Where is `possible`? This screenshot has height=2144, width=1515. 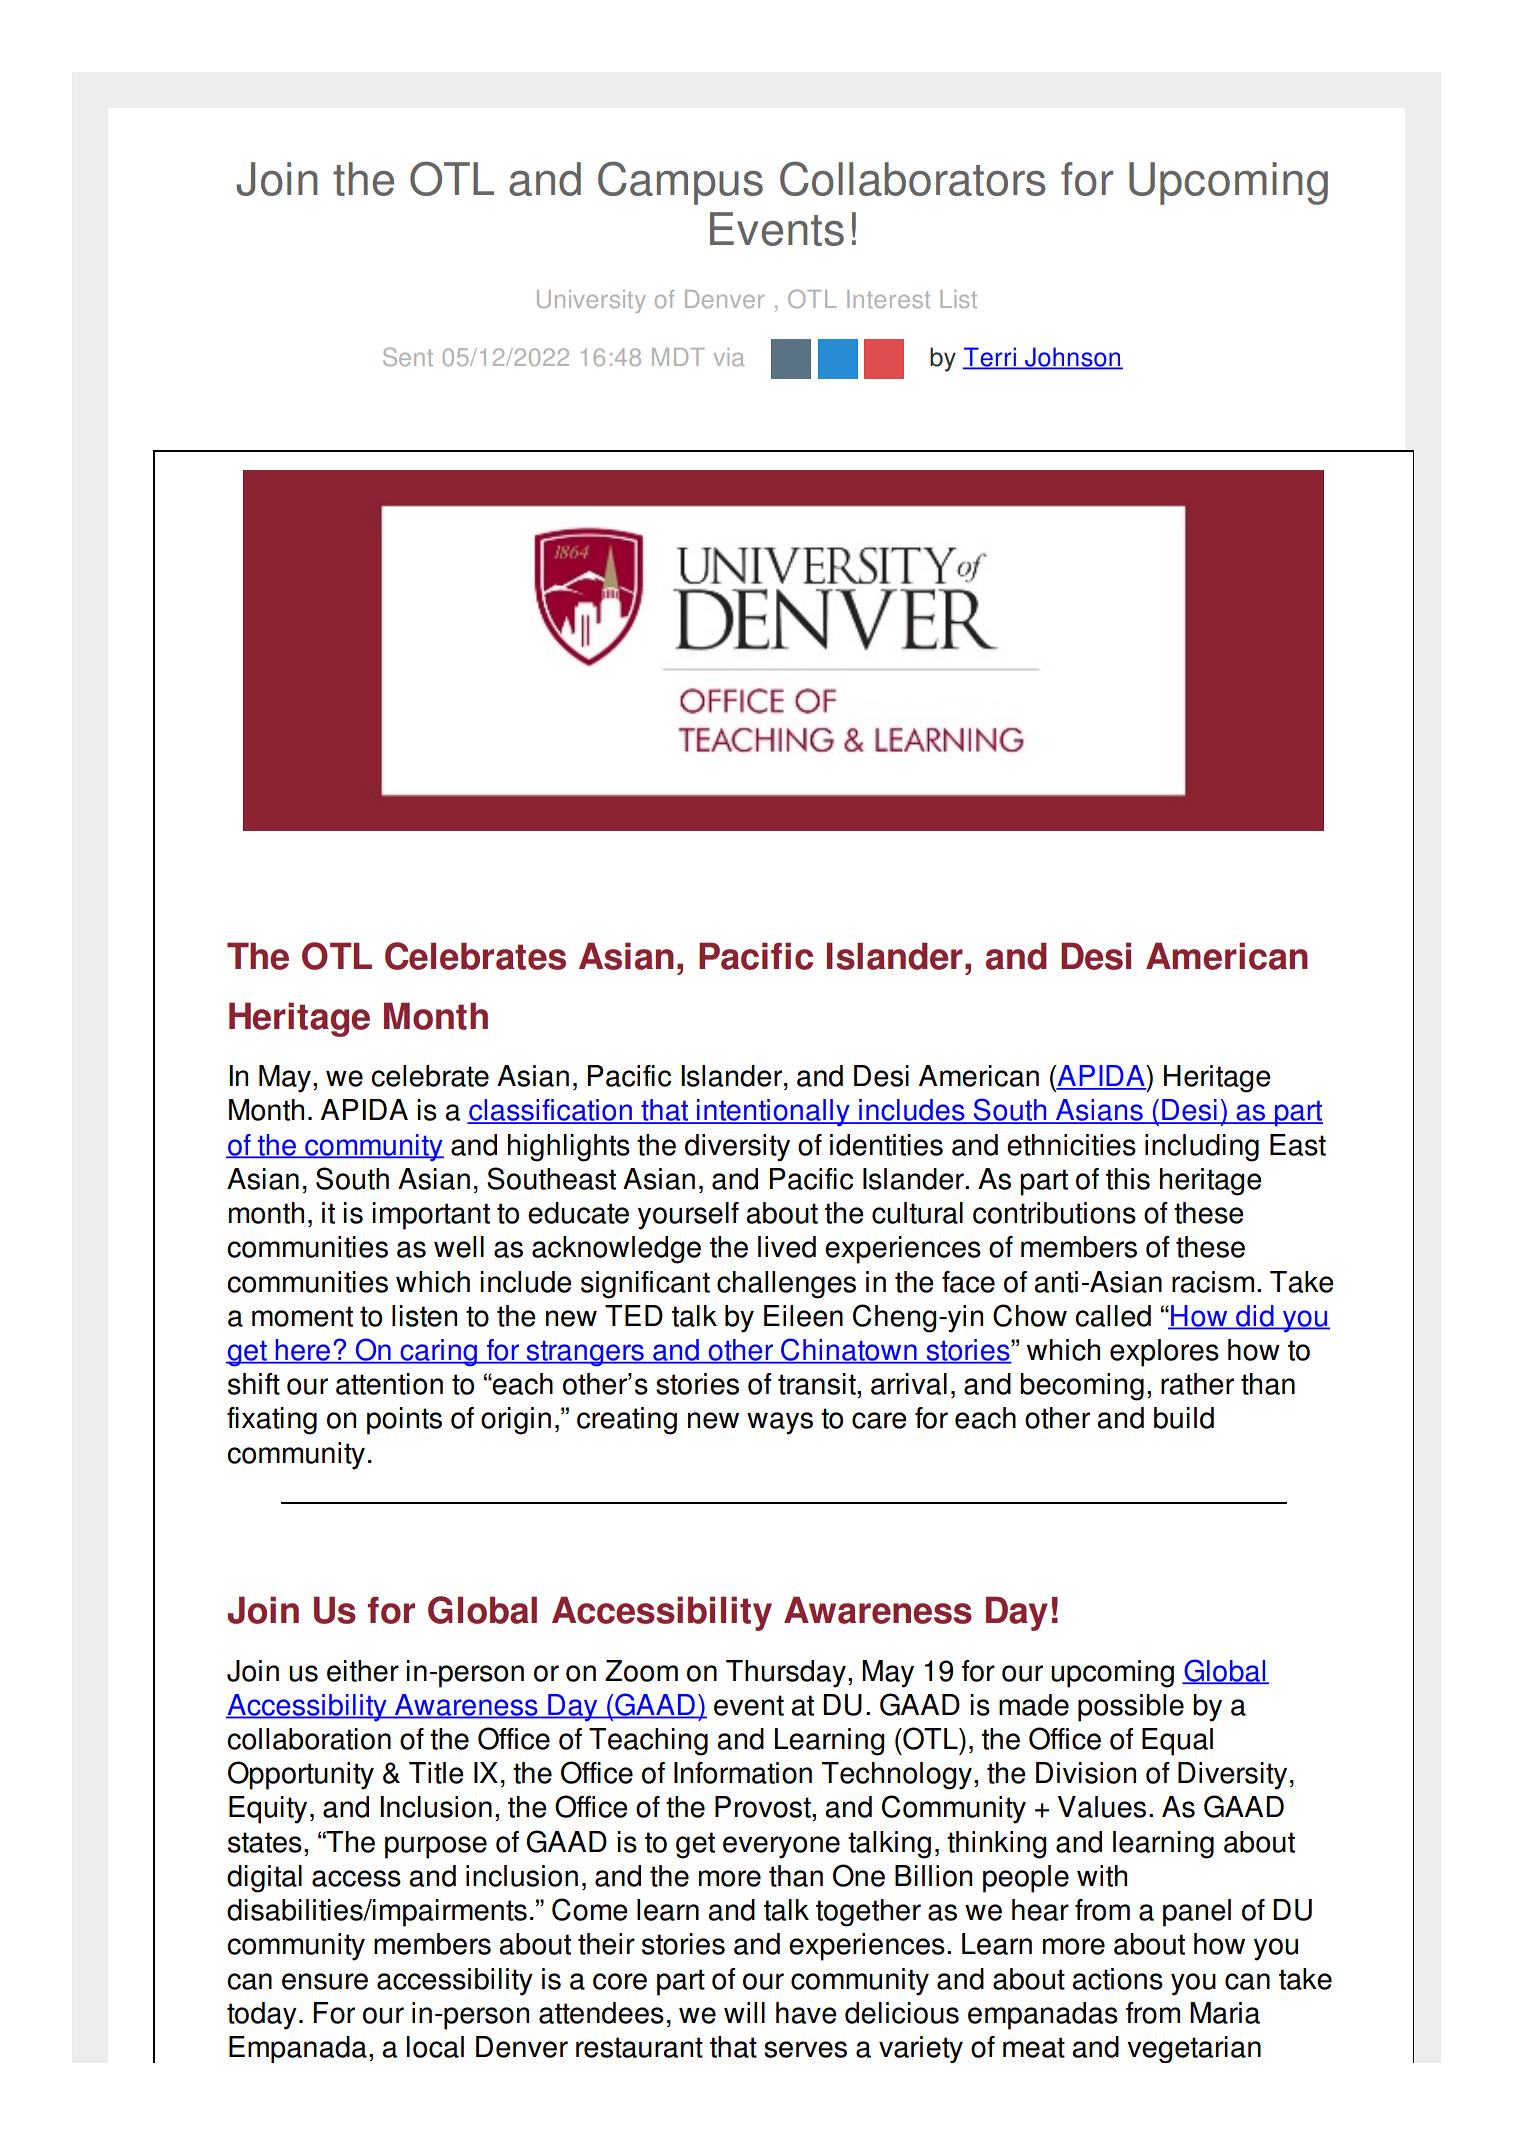
possible is located at coordinates (1131, 1708).
